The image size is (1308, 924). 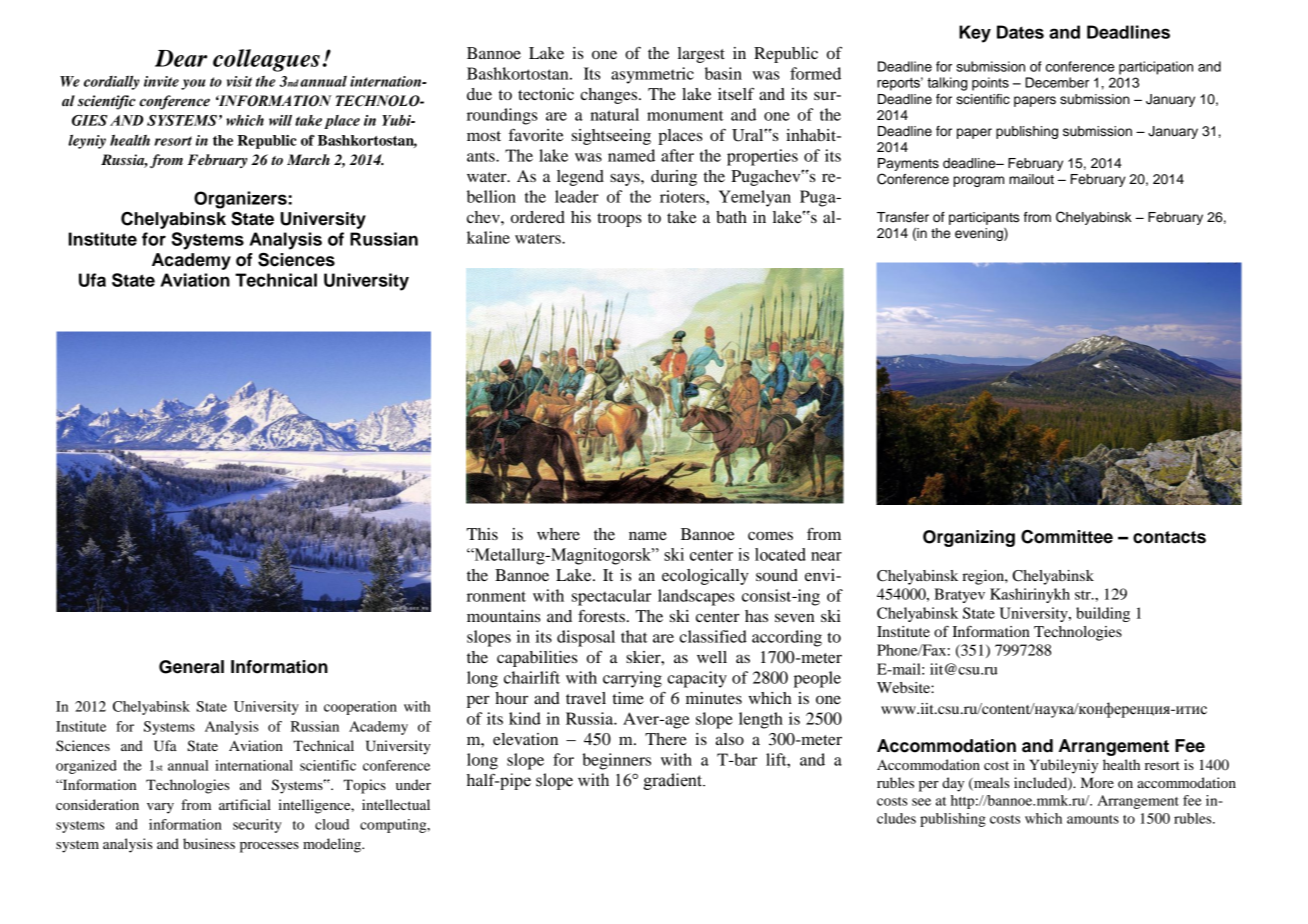 What do you see at coordinates (903, 217) in the page?
I see `Transfer` at bounding box center [903, 217].
